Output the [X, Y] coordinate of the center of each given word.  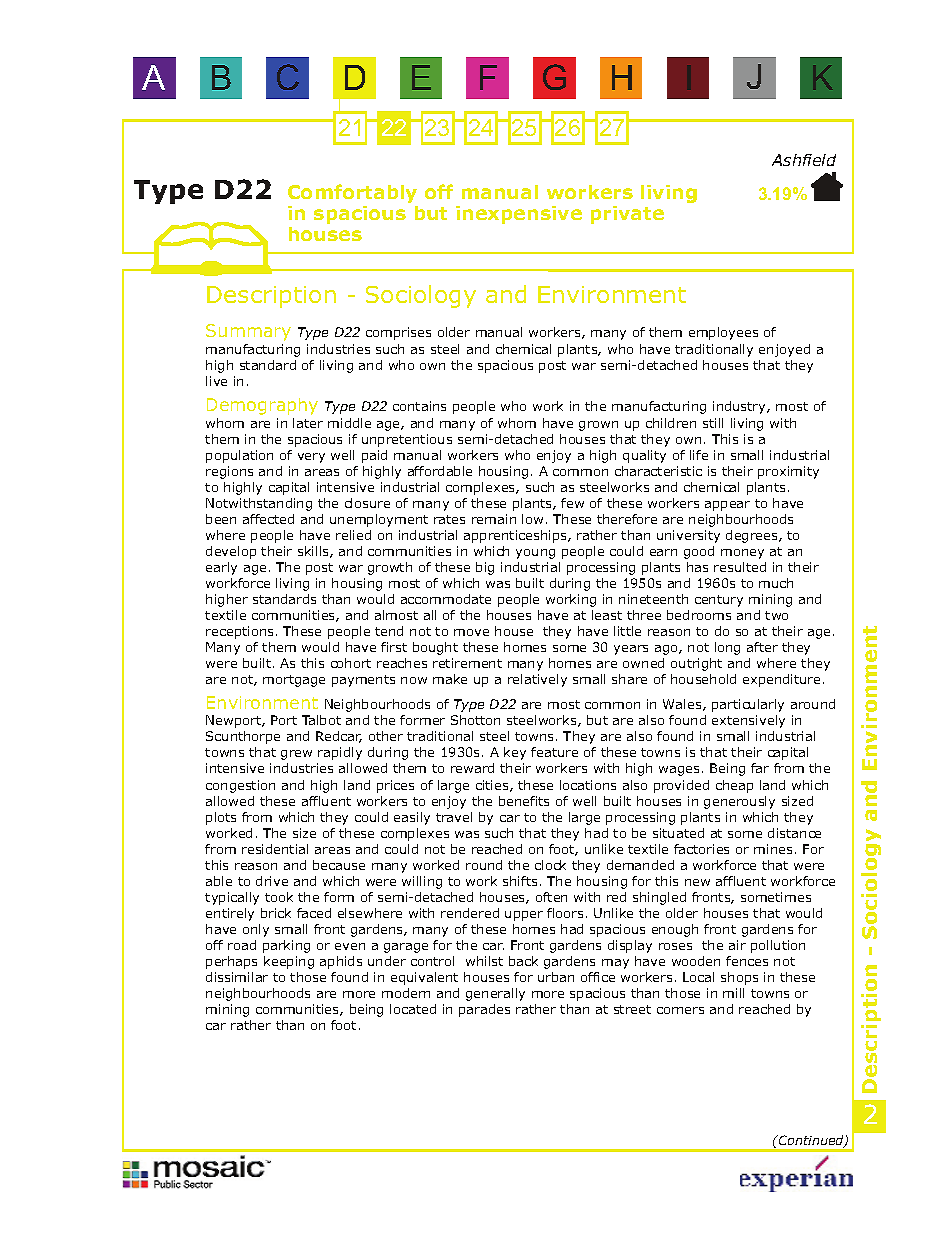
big [485, 568]
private [627, 215]
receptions [239, 632]
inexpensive [519, 215]
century [719, 601]
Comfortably [352, 193]
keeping [289, 962]
